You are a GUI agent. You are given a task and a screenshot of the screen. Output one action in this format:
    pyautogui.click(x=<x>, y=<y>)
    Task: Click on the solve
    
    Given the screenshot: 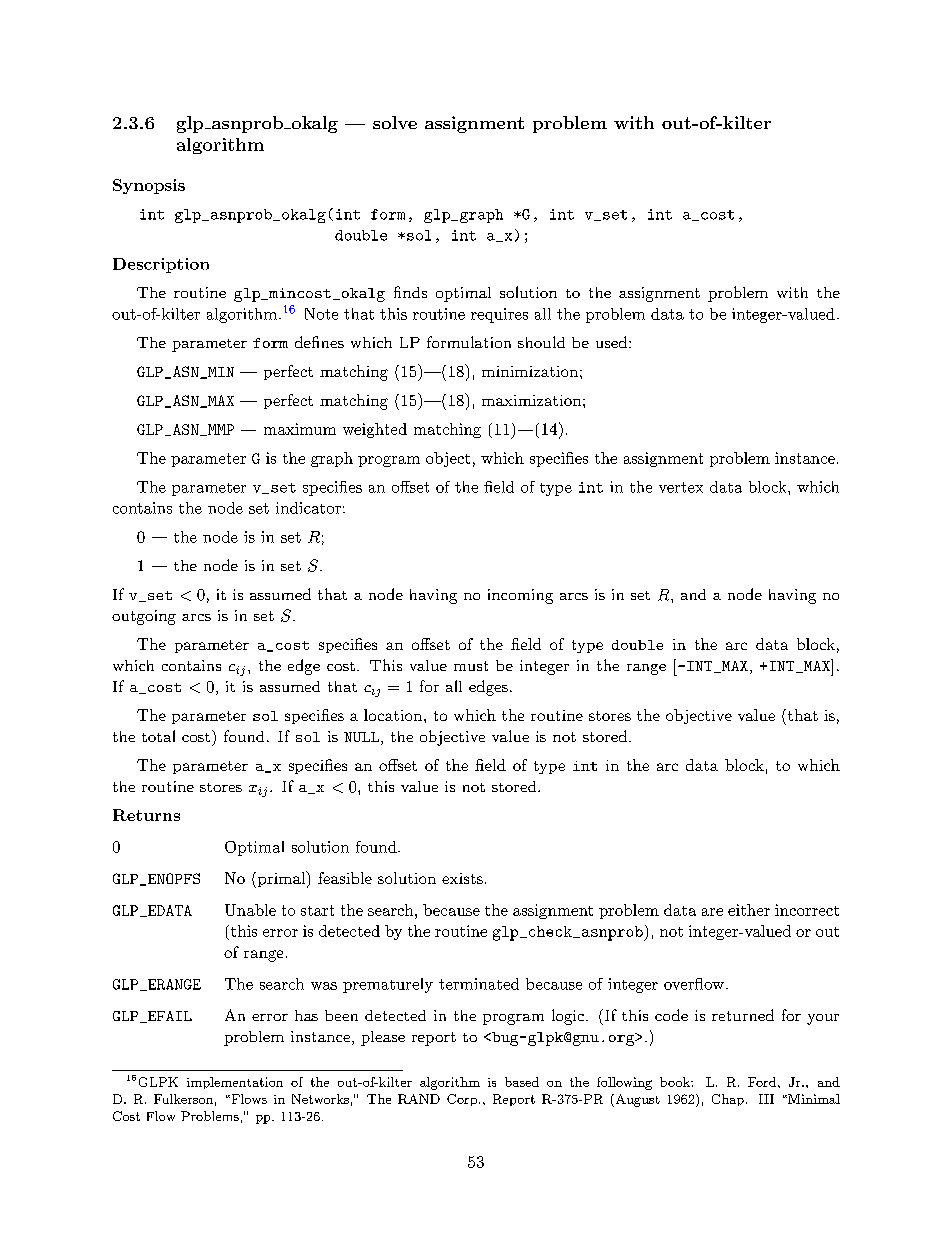 What is the action you would take?
    pyautogui.click(x=395, y=122)
